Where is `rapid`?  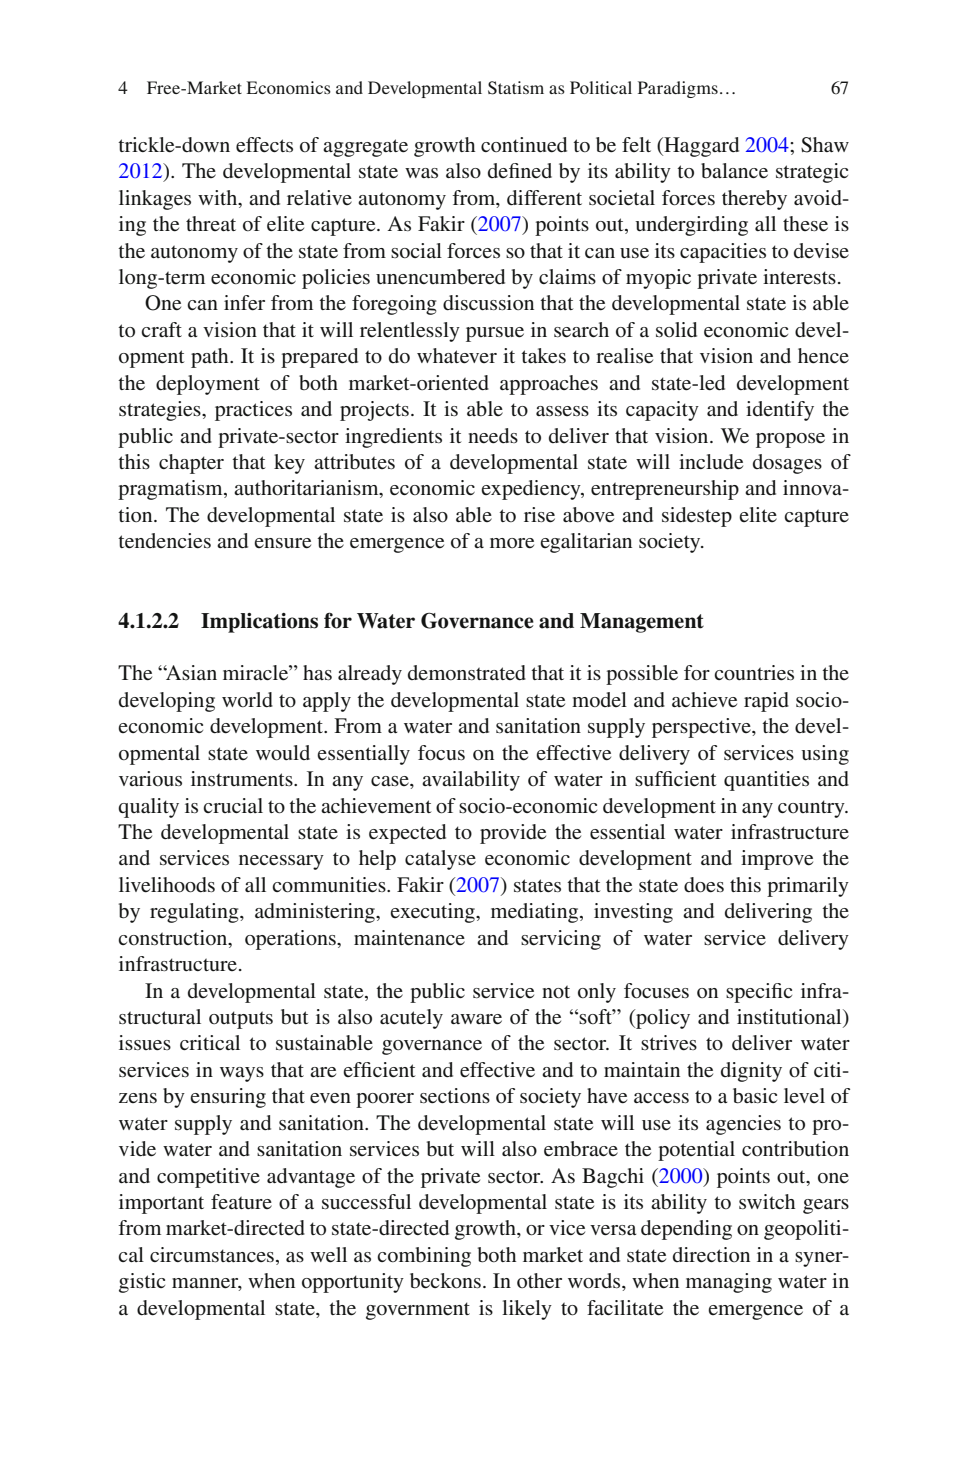
rapid is located at coordinates (766, 702).
